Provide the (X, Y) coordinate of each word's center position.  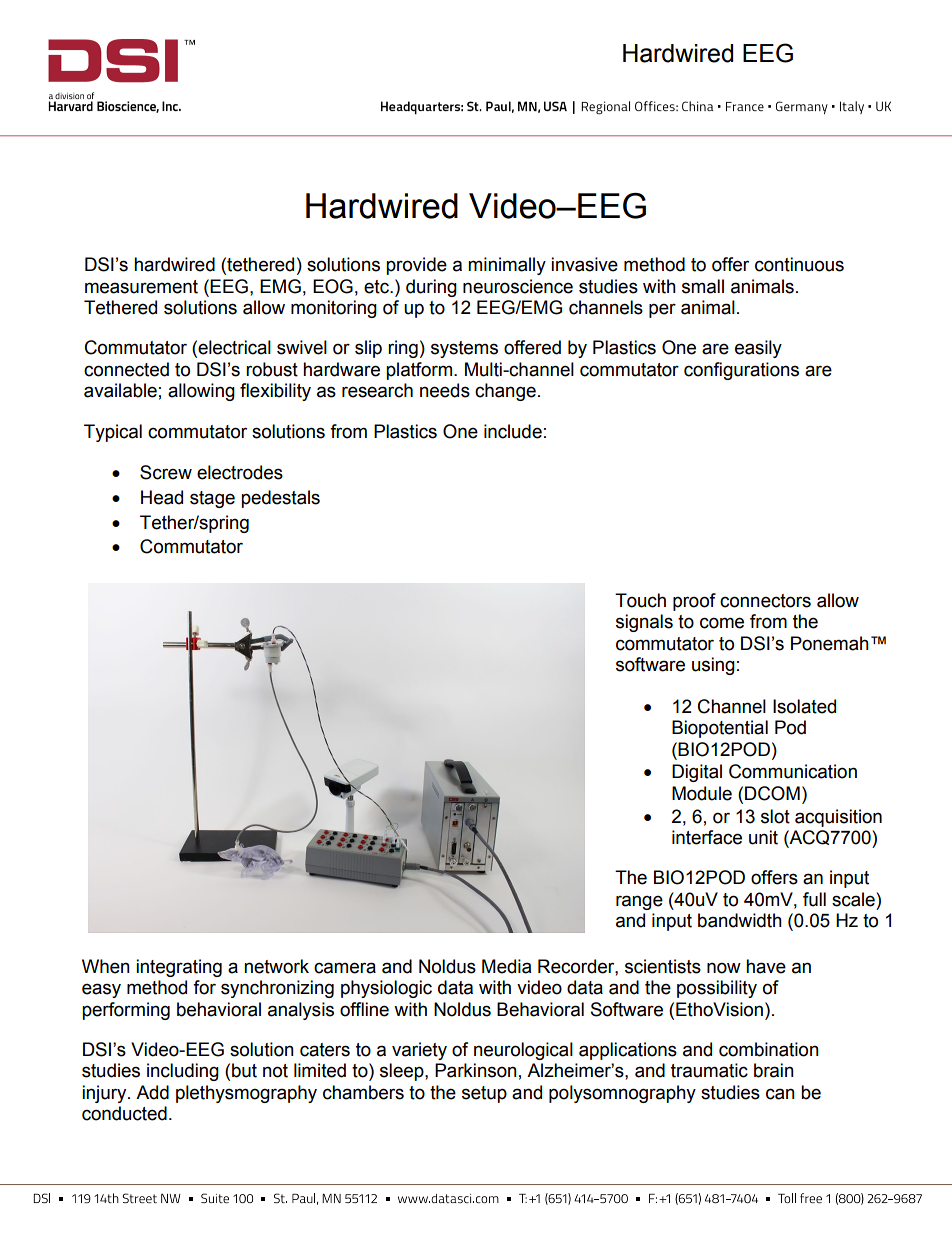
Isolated (804, 706)
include (513, 431)
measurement (141, 287)
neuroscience (518, 286)
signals (644, 623)
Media (506, 966)
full (814, 899)
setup (484, 1094)
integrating (179, 968)
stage (212, 499)
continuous (799, 264)
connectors (765, 601)
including (183, 1072)
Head (162, 497)
